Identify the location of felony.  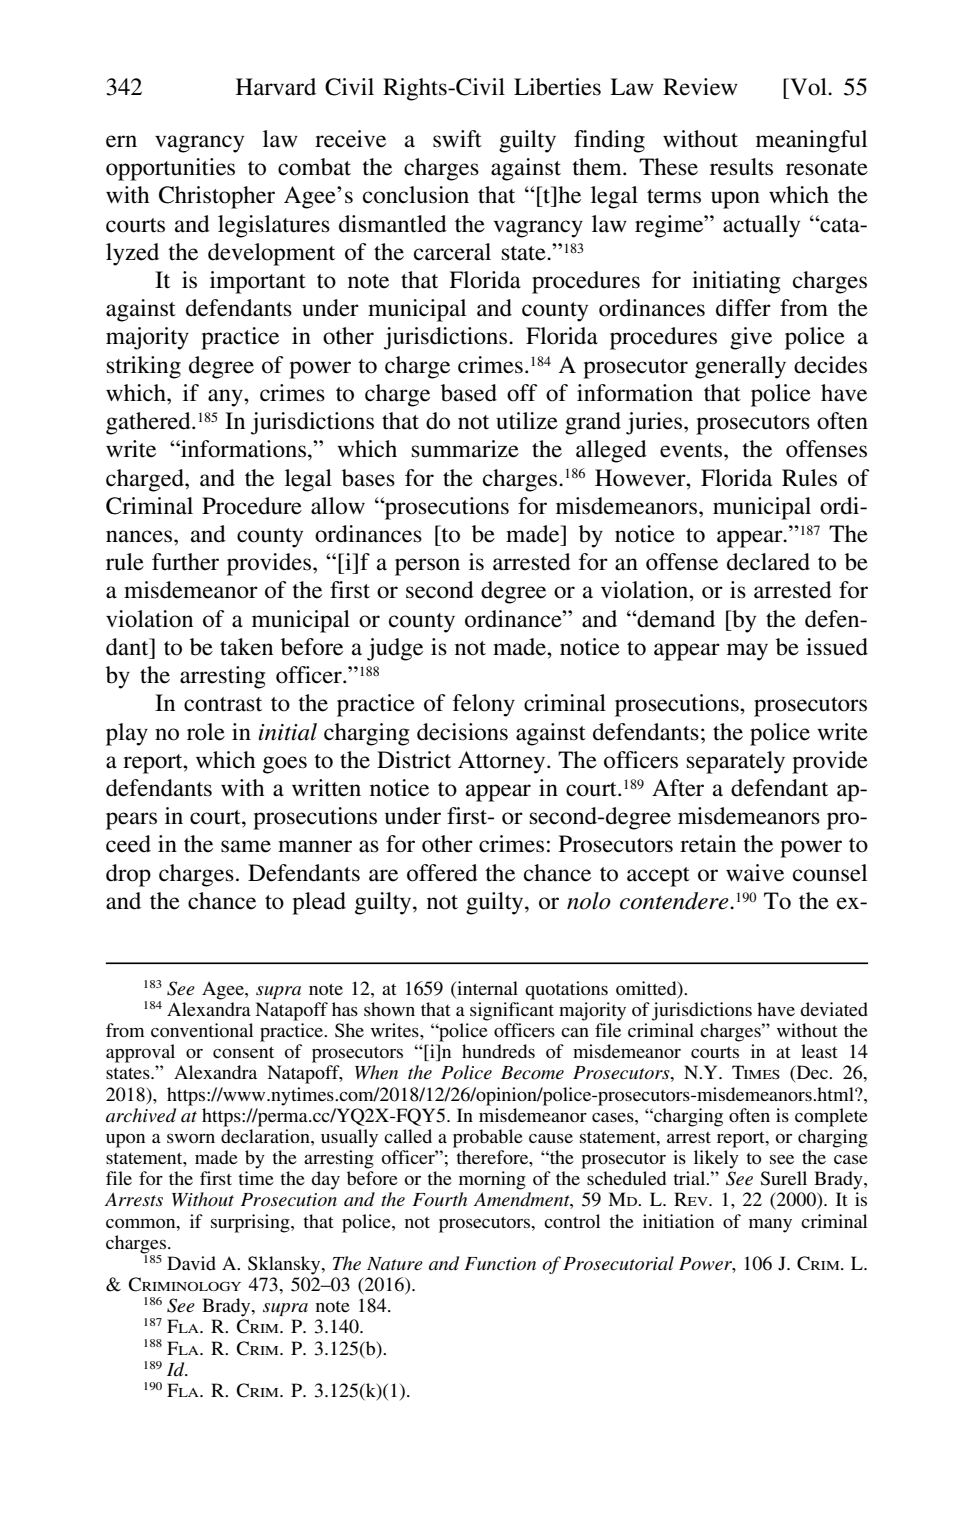
(484, 705).
